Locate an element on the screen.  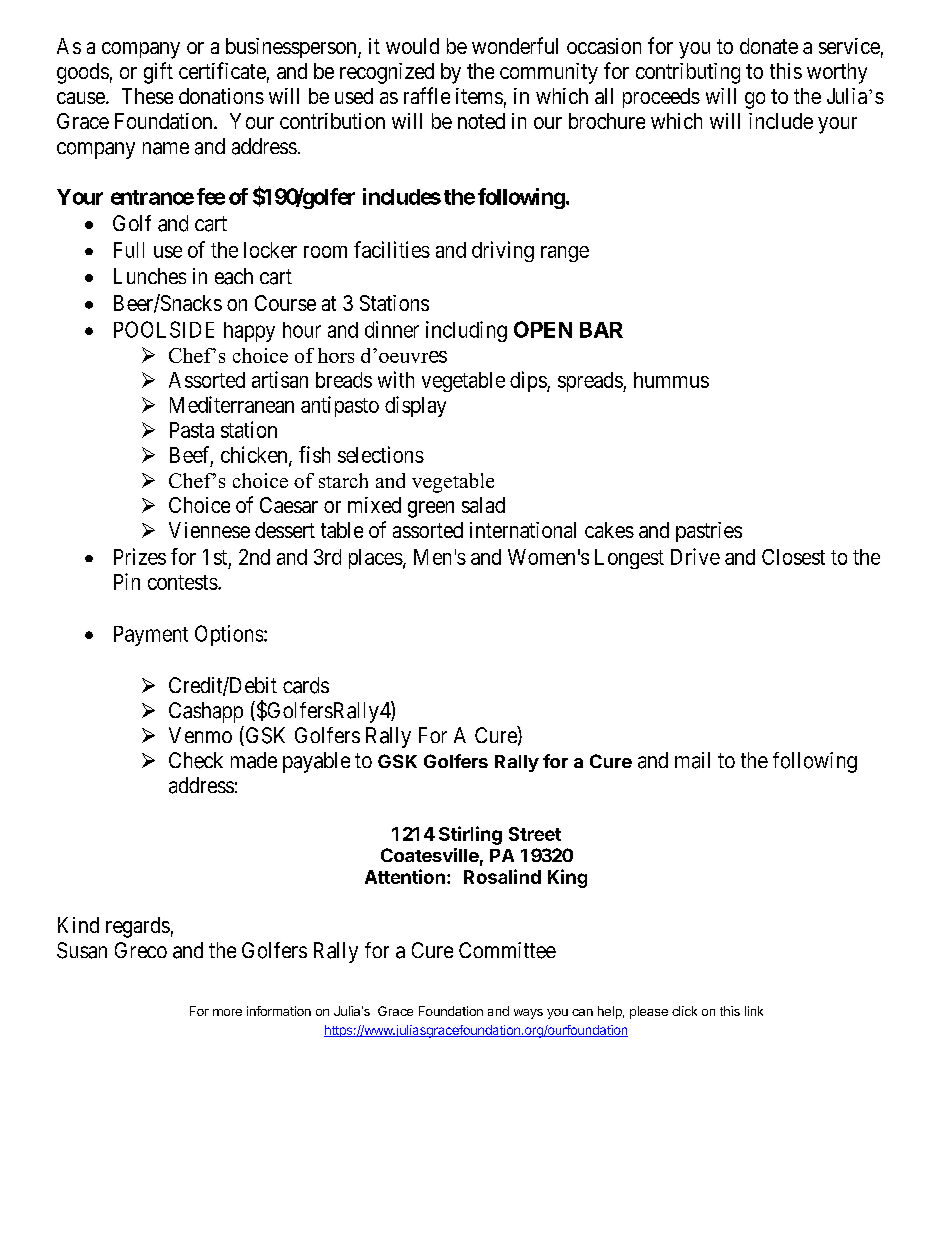
Viennese is located at coordinates (209, 530).
